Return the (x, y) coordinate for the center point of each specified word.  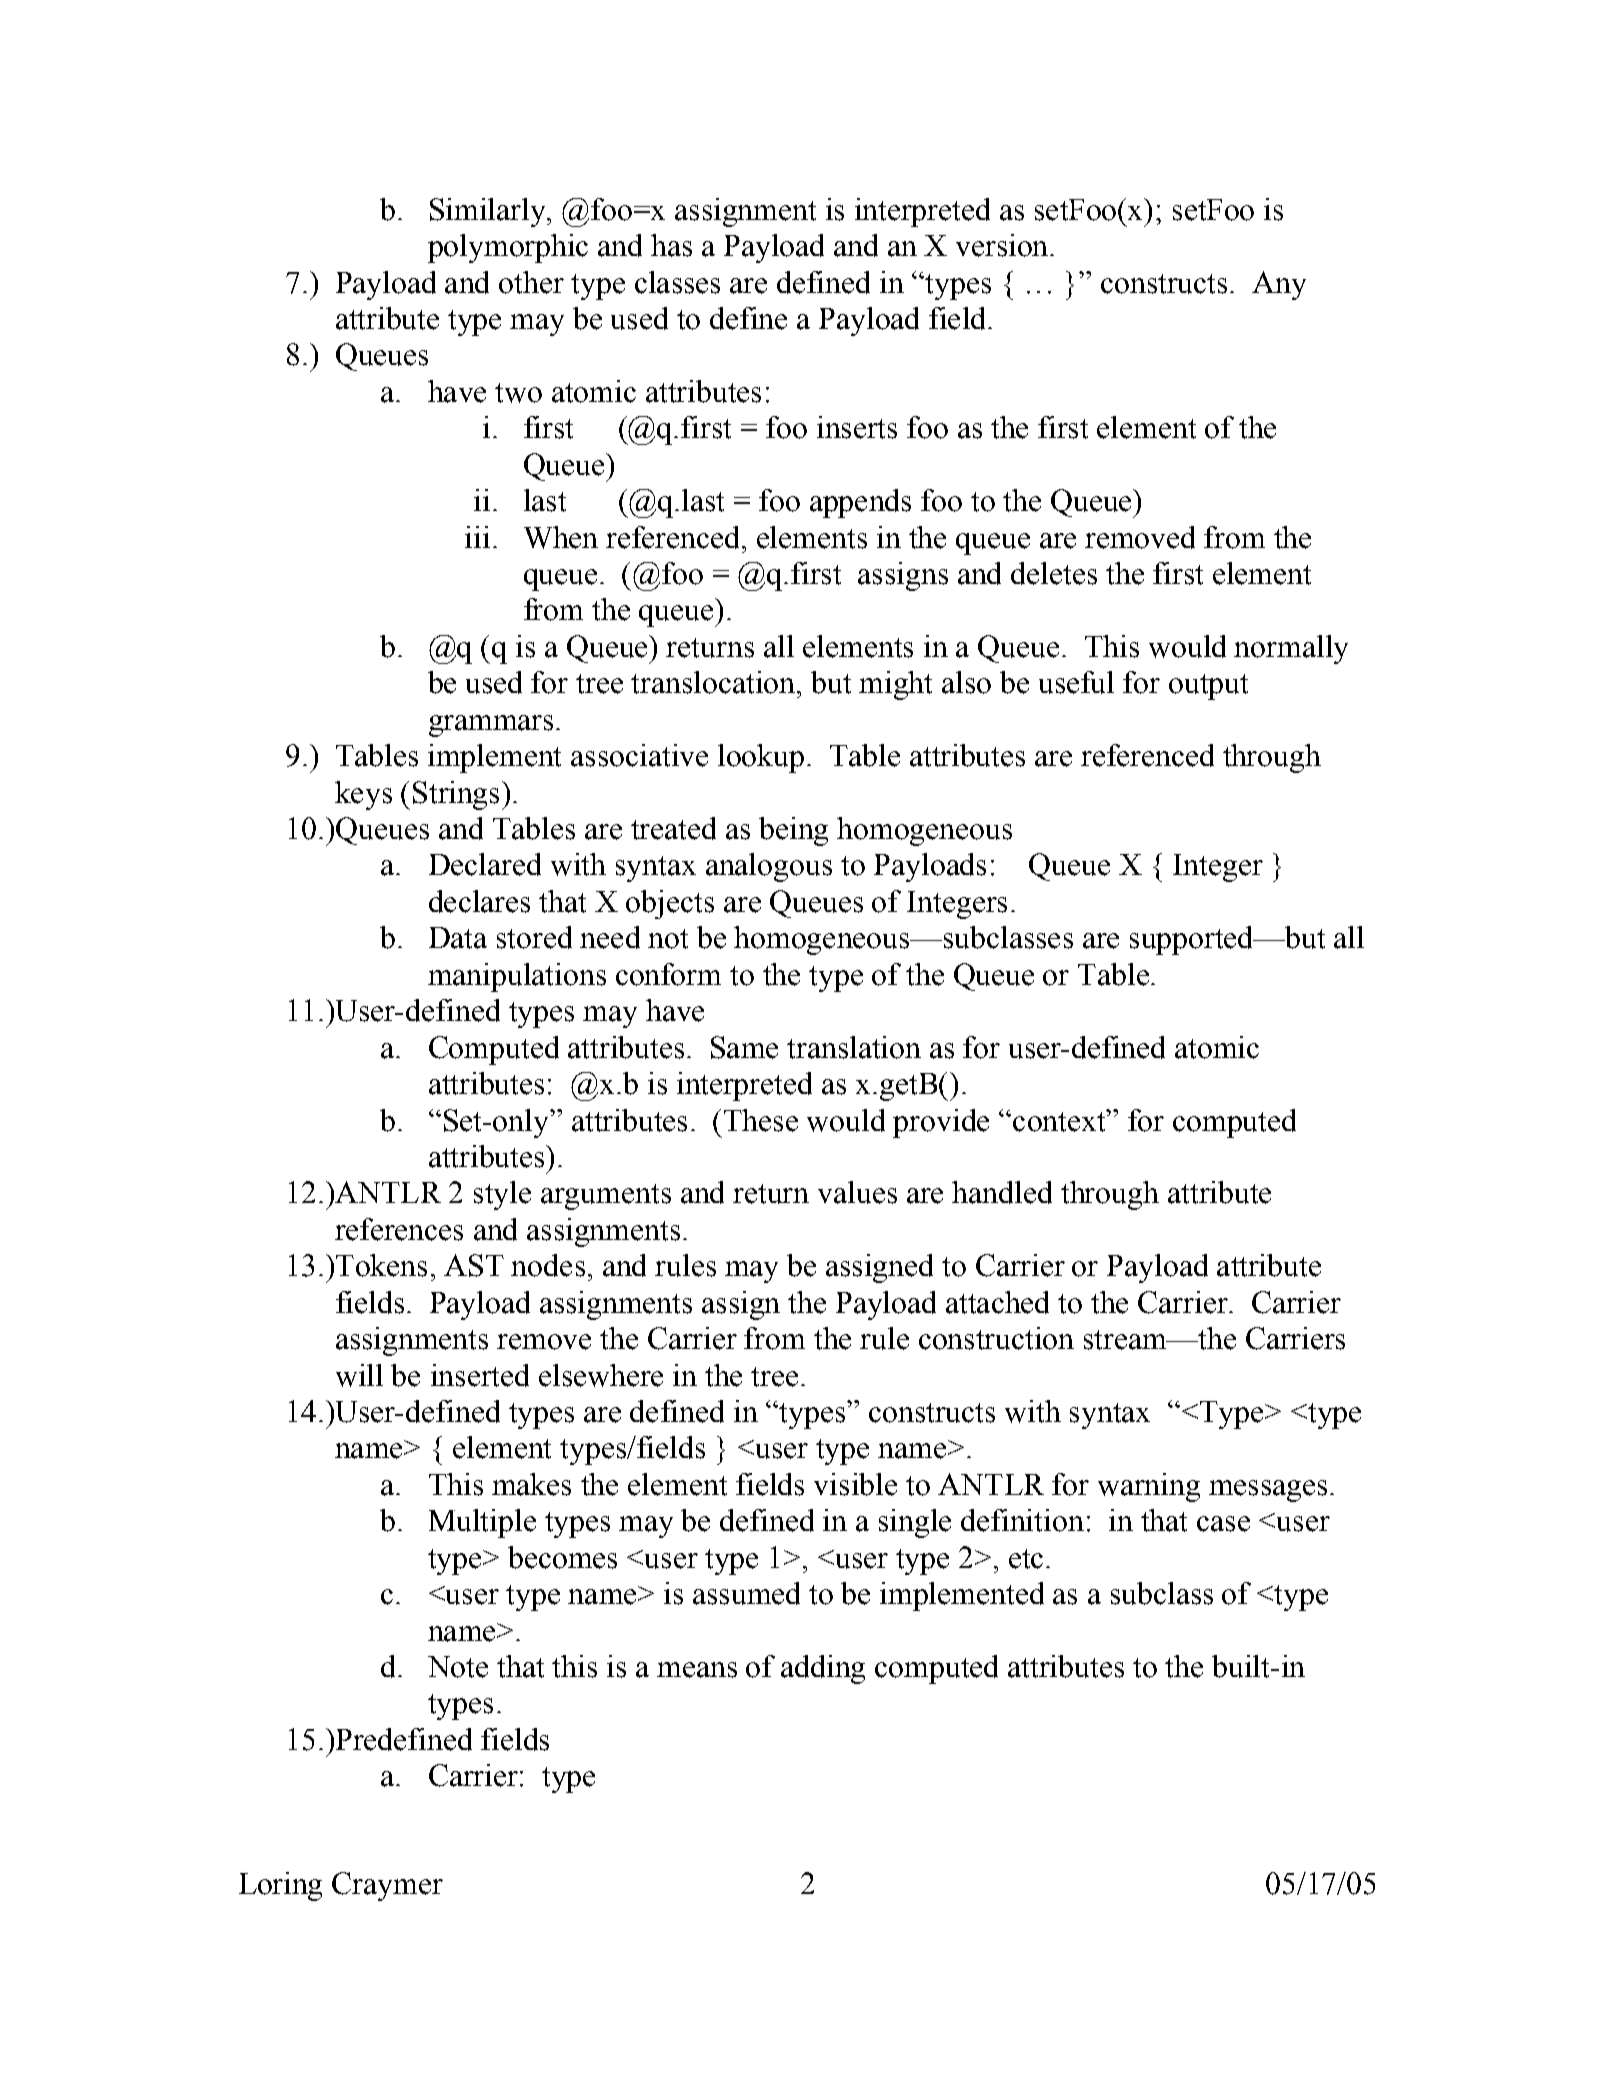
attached (997, 1302)
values (857, 1192)
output (1208, 687)
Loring (280, 1886)
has (671, 245)
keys (363, 795)
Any (1279, 285)
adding (823, 1669)
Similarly (489, 212)
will (359, 1375)
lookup (761, 758)
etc (1026, 1559)
